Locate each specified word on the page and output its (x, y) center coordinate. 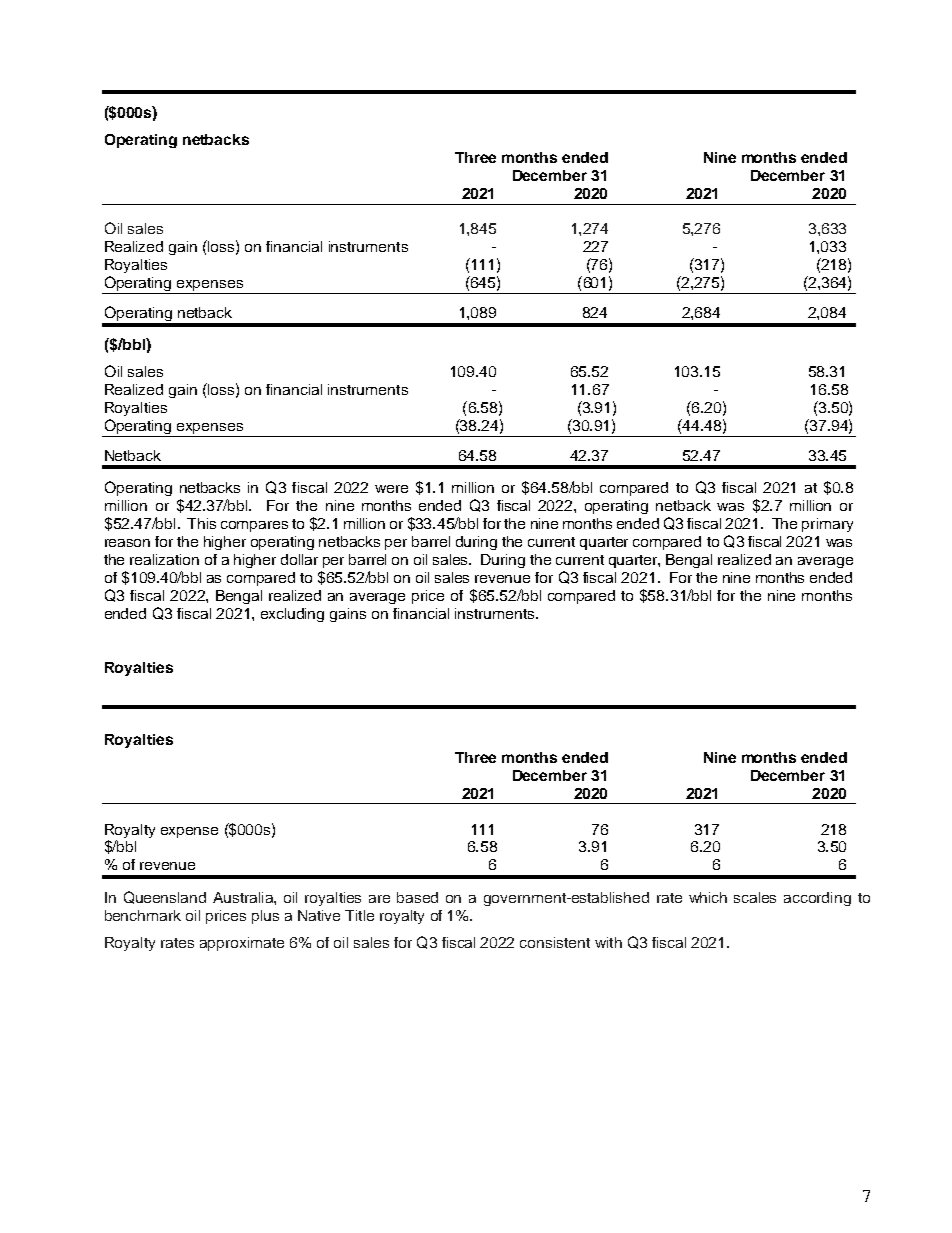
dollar (299, 559)
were (391, 489)
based (417, 897)
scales (755, 897)
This (201, 523)
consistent (555, 942)
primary (827, 525)
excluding (292, 615)
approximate (242, 944)
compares (254, 526)
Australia (244, 897)
